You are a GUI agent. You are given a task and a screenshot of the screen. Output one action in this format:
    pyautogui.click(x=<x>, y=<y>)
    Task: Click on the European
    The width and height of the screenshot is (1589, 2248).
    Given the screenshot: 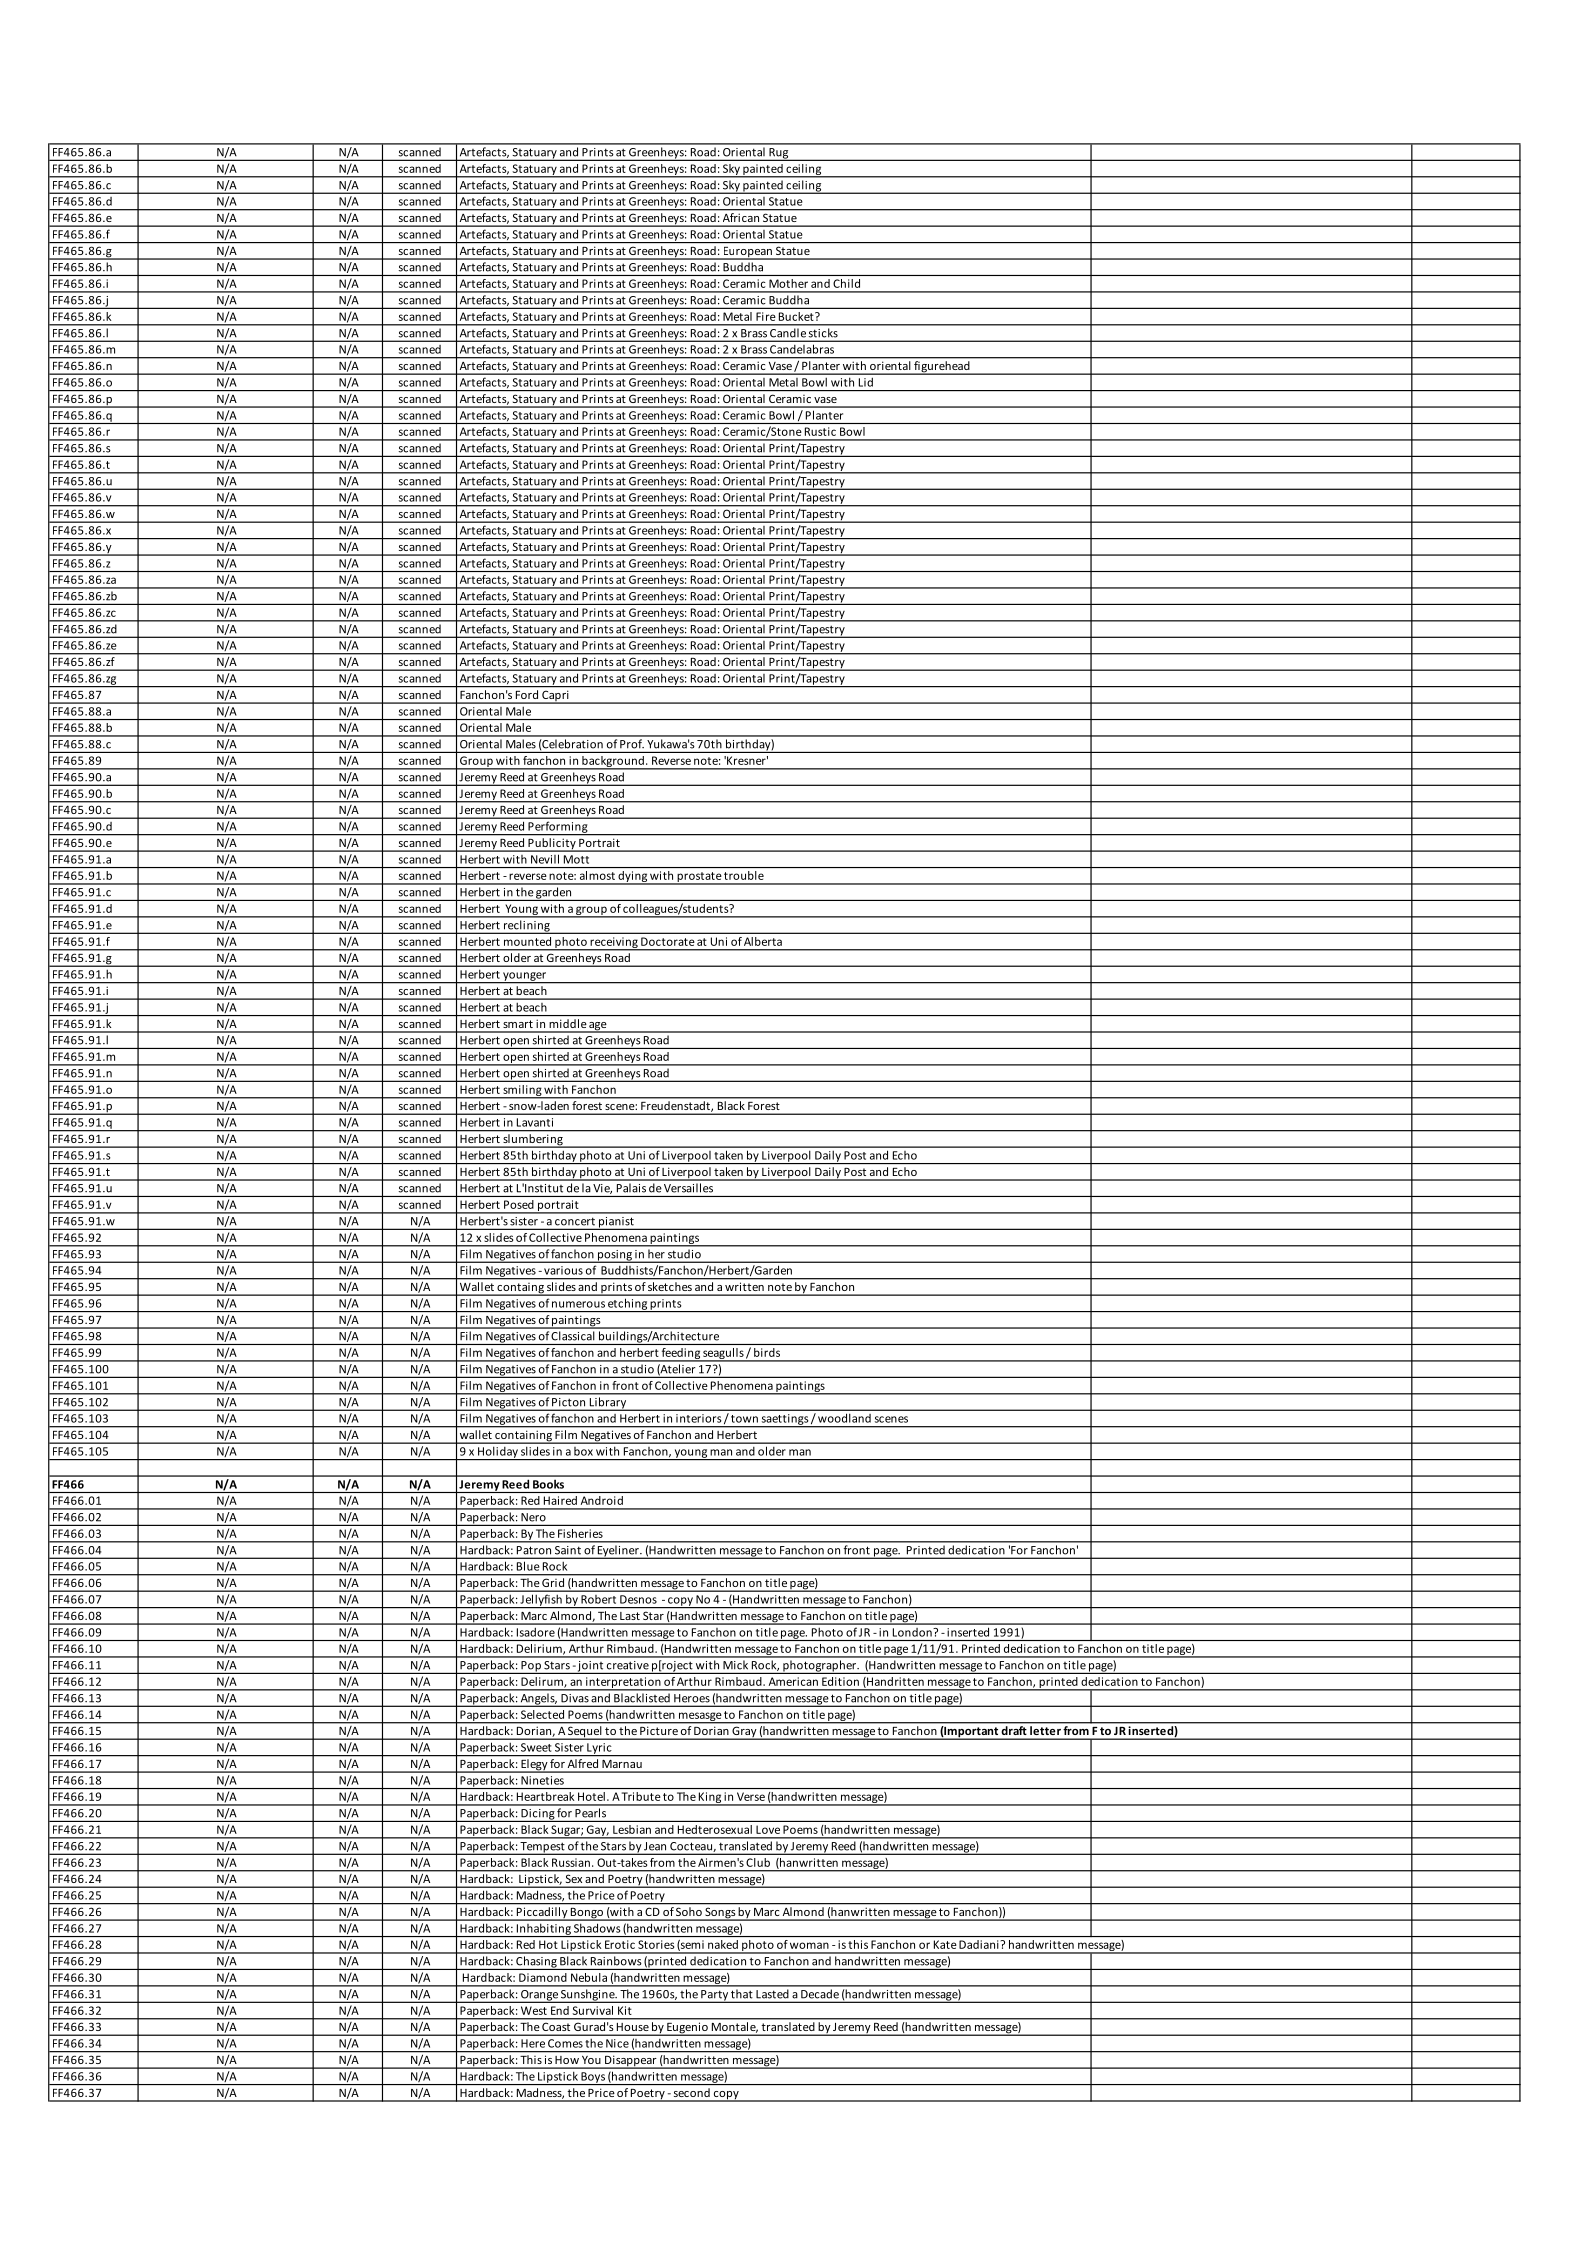 What is the action you would take?
    pyautogui.click(x=747, y=253)
